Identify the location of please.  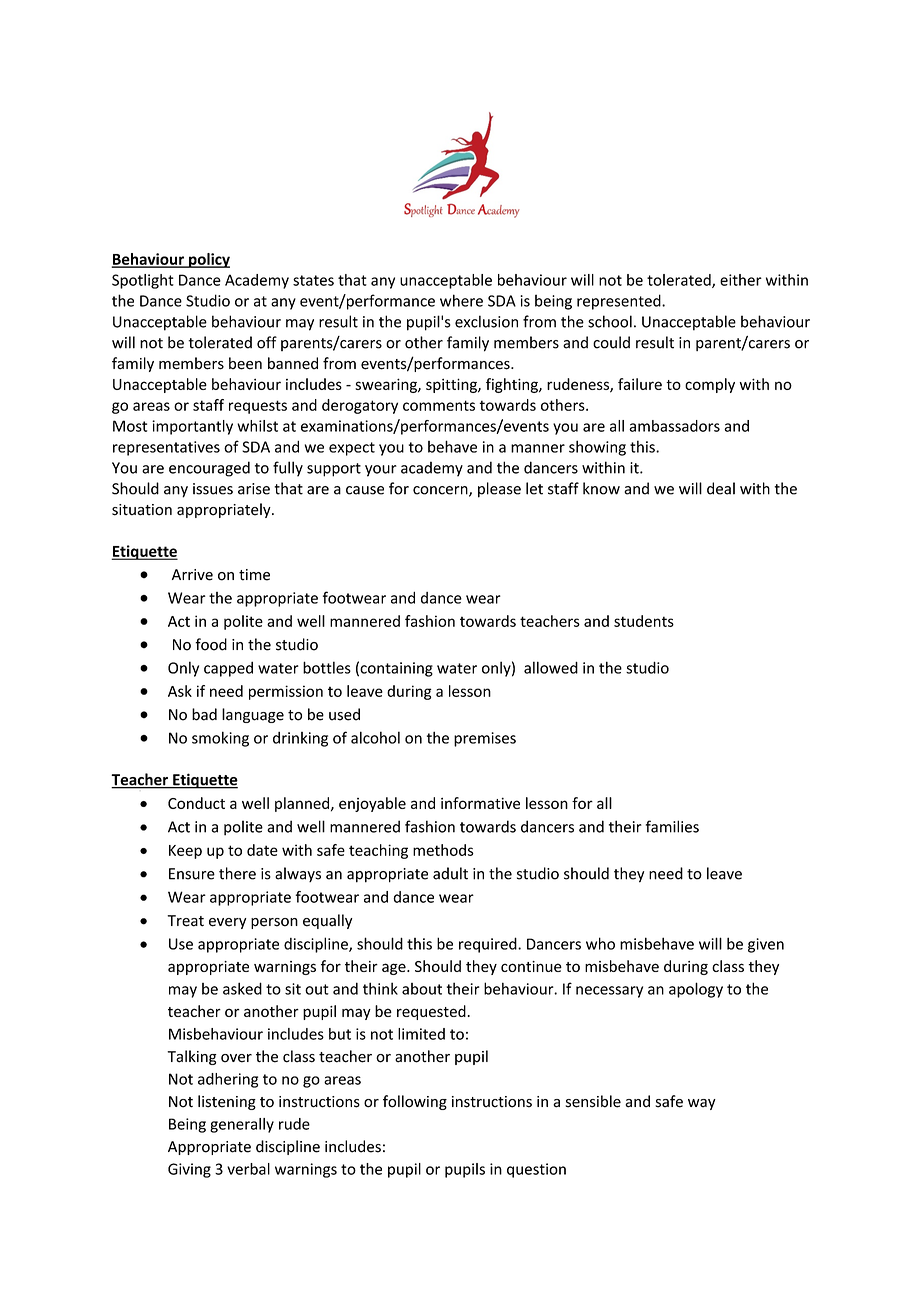
(499, 490).
